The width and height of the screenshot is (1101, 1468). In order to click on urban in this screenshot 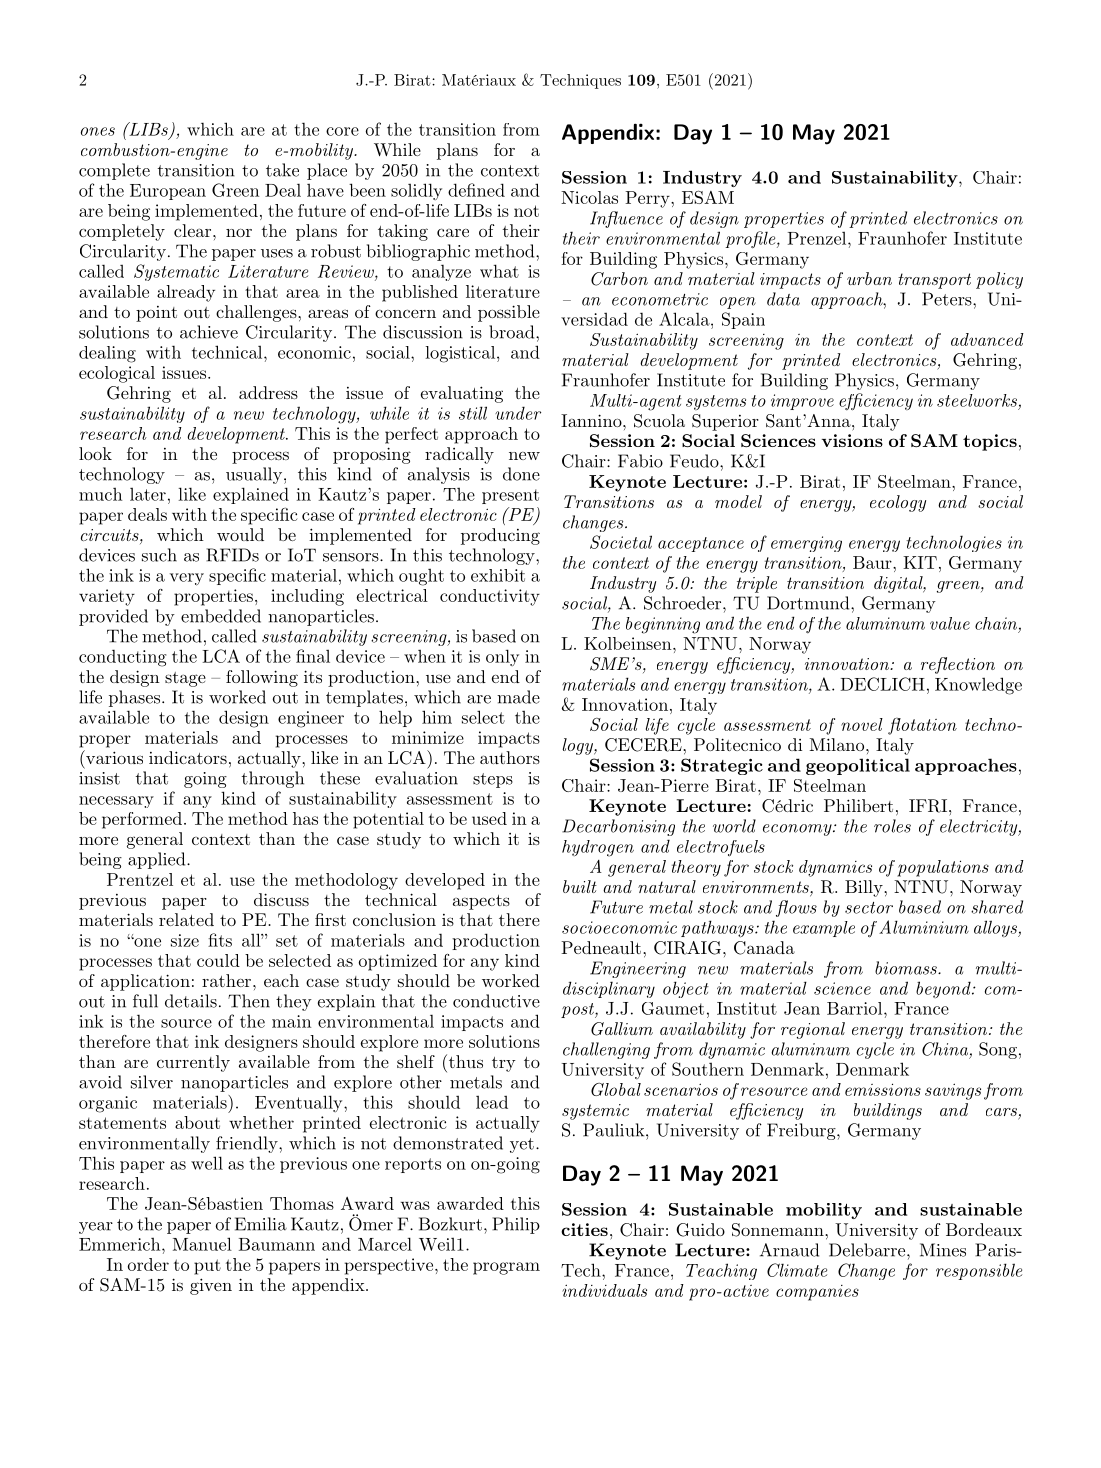, I will do `click(869, 278)`.
